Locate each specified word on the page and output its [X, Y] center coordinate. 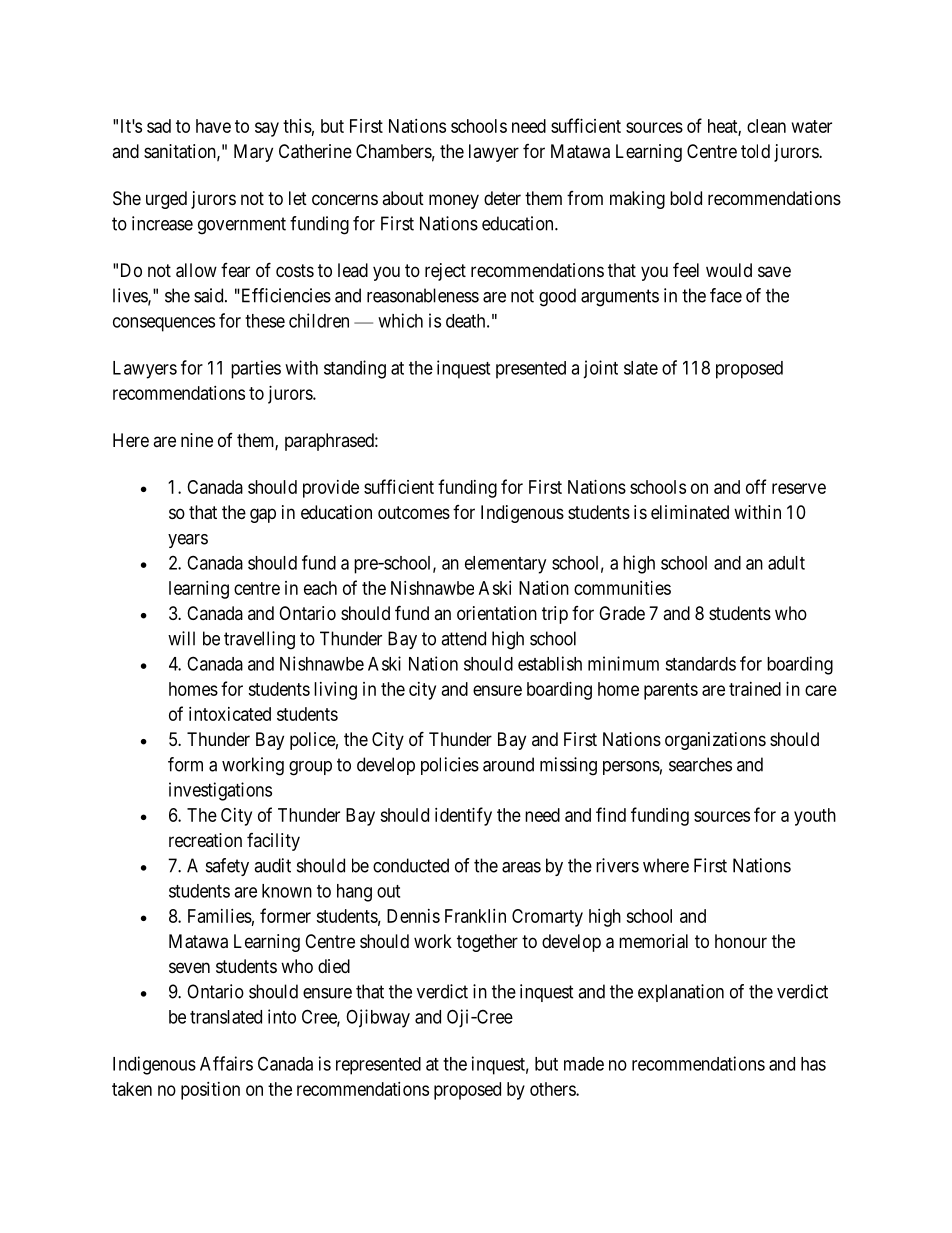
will [181, 638]
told [755, 151]
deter [502, 198]
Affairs [226, 1063]
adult [786, 563]
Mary [253, 153]
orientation [497, 613]
